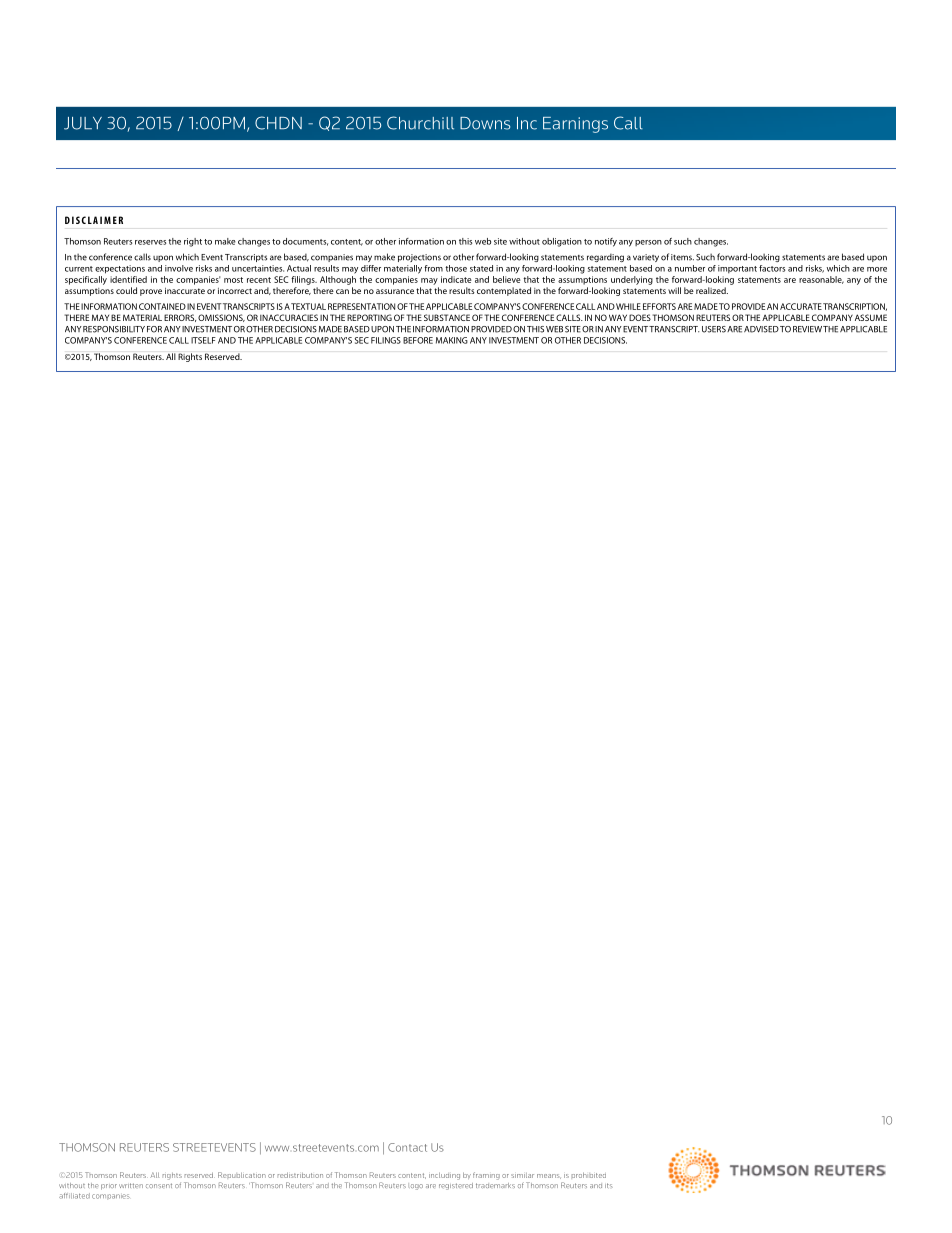  Describe the element at coordinates (772, 268) in the screenshot. I see `factors` at that location.
